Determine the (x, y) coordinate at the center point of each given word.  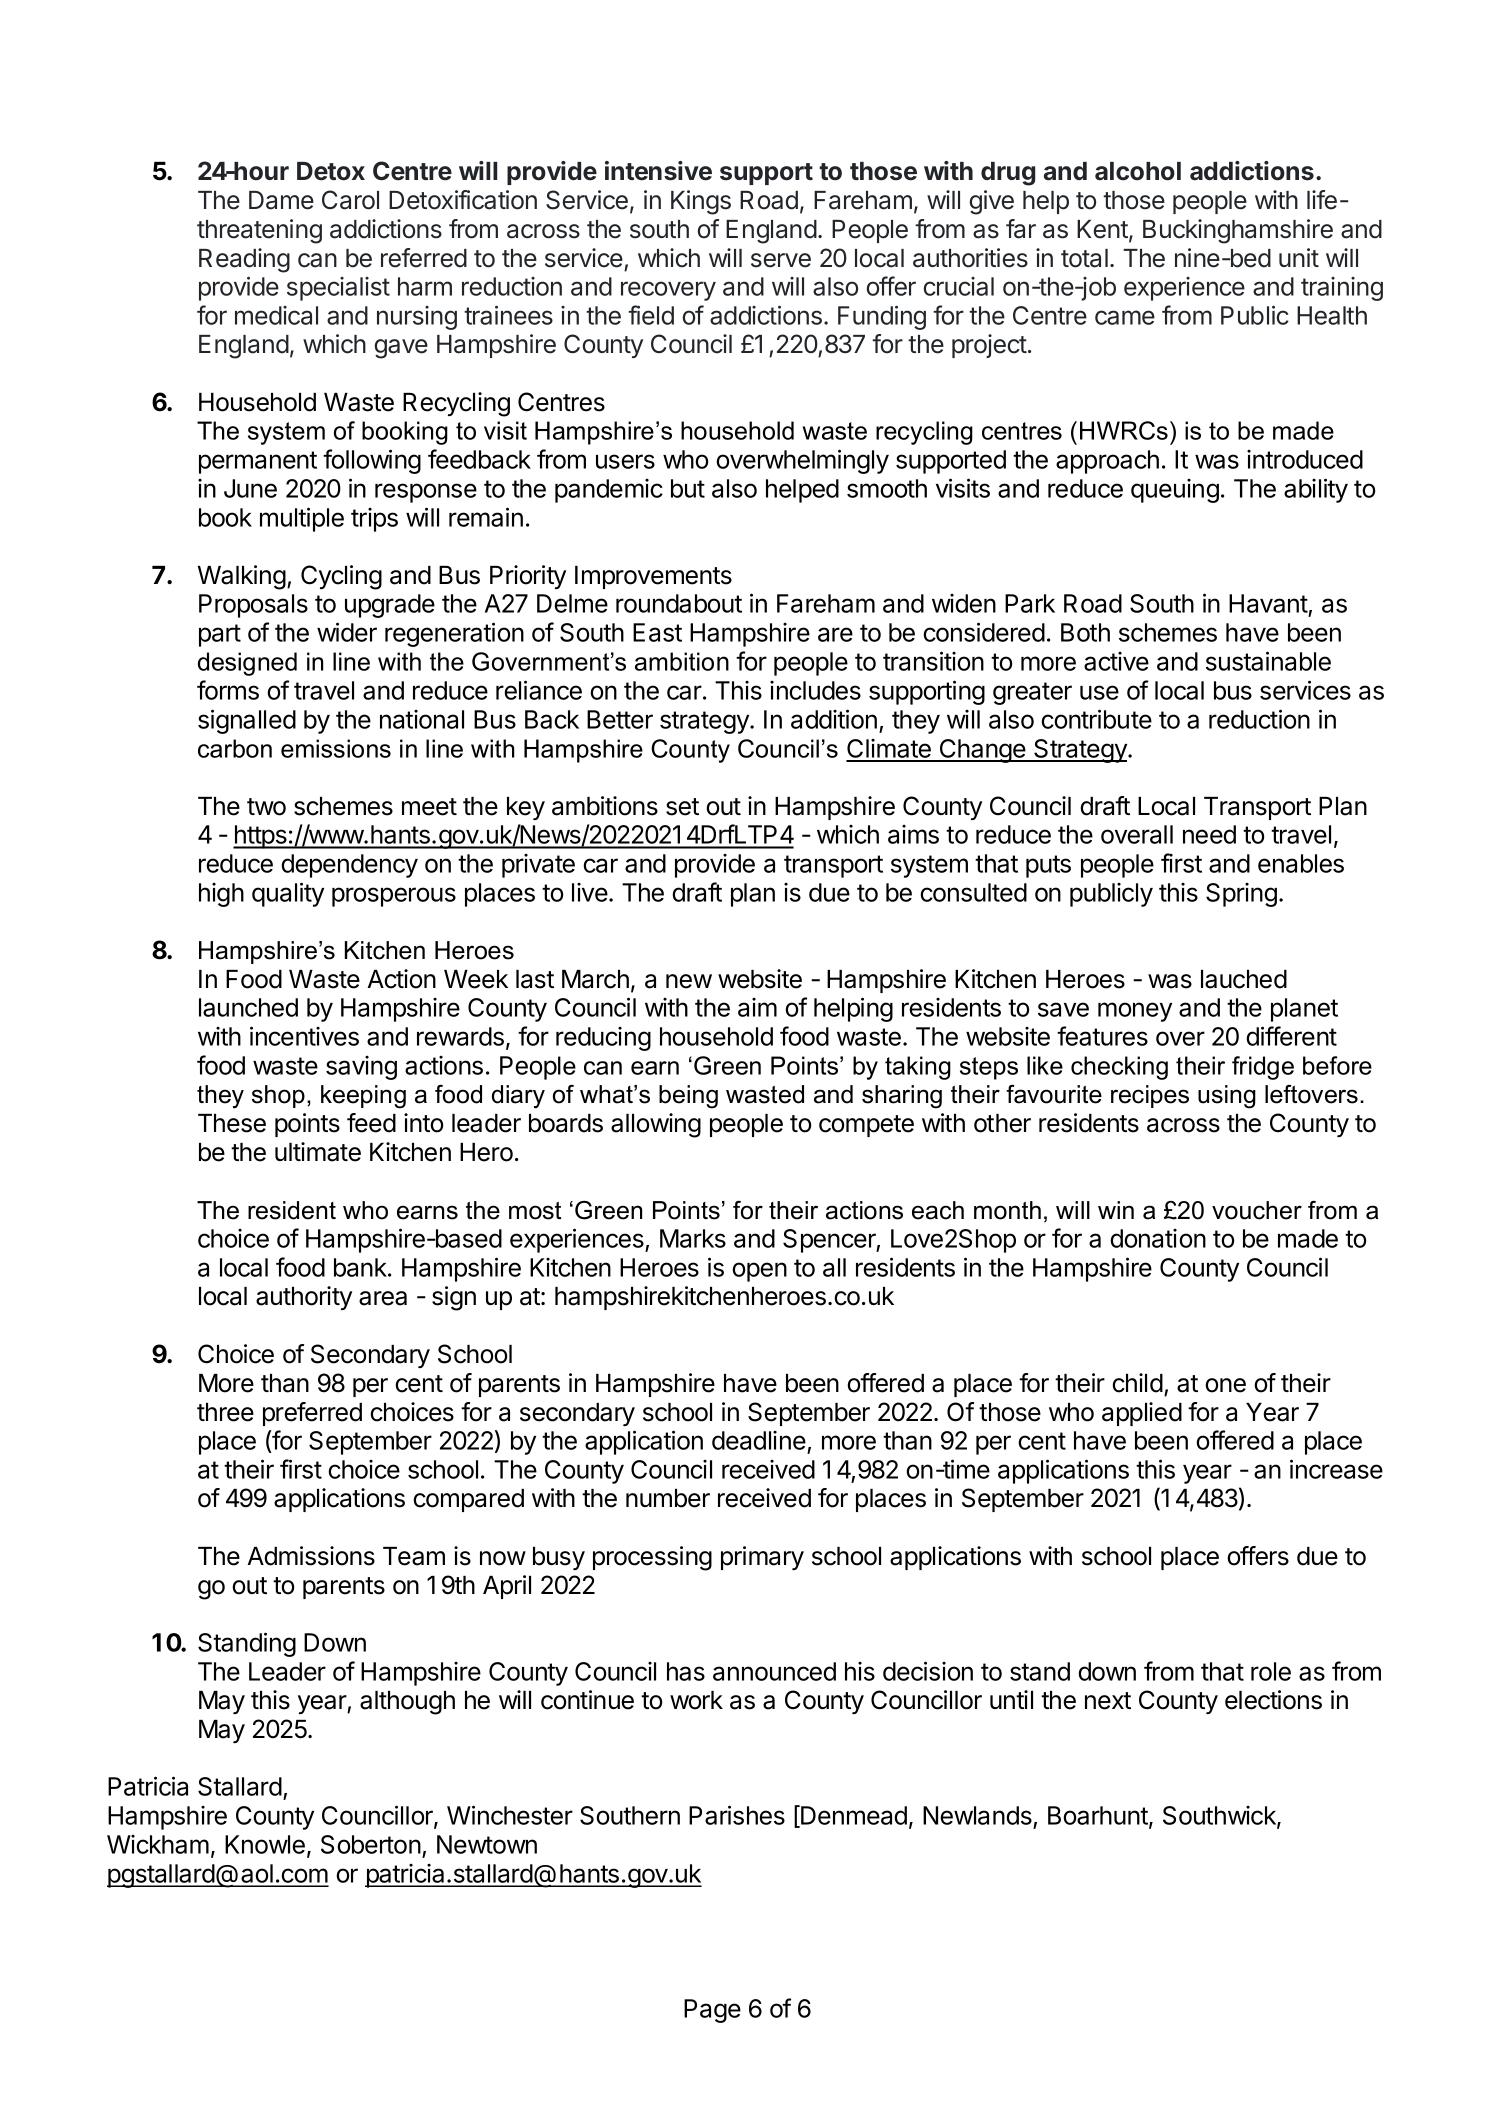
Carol (350, 200)
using (1227, 1097)
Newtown (487, 1844)
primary (762, 1558)
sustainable (1268, 661)
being (688, 1097)
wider (347, 632)
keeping (363, 1097)
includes (815, 690)
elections (1273, 1700)
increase (1336, 1469)
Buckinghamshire (1238, 231)
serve (781, 260)
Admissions (311, 1556)
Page (712, 2011)
